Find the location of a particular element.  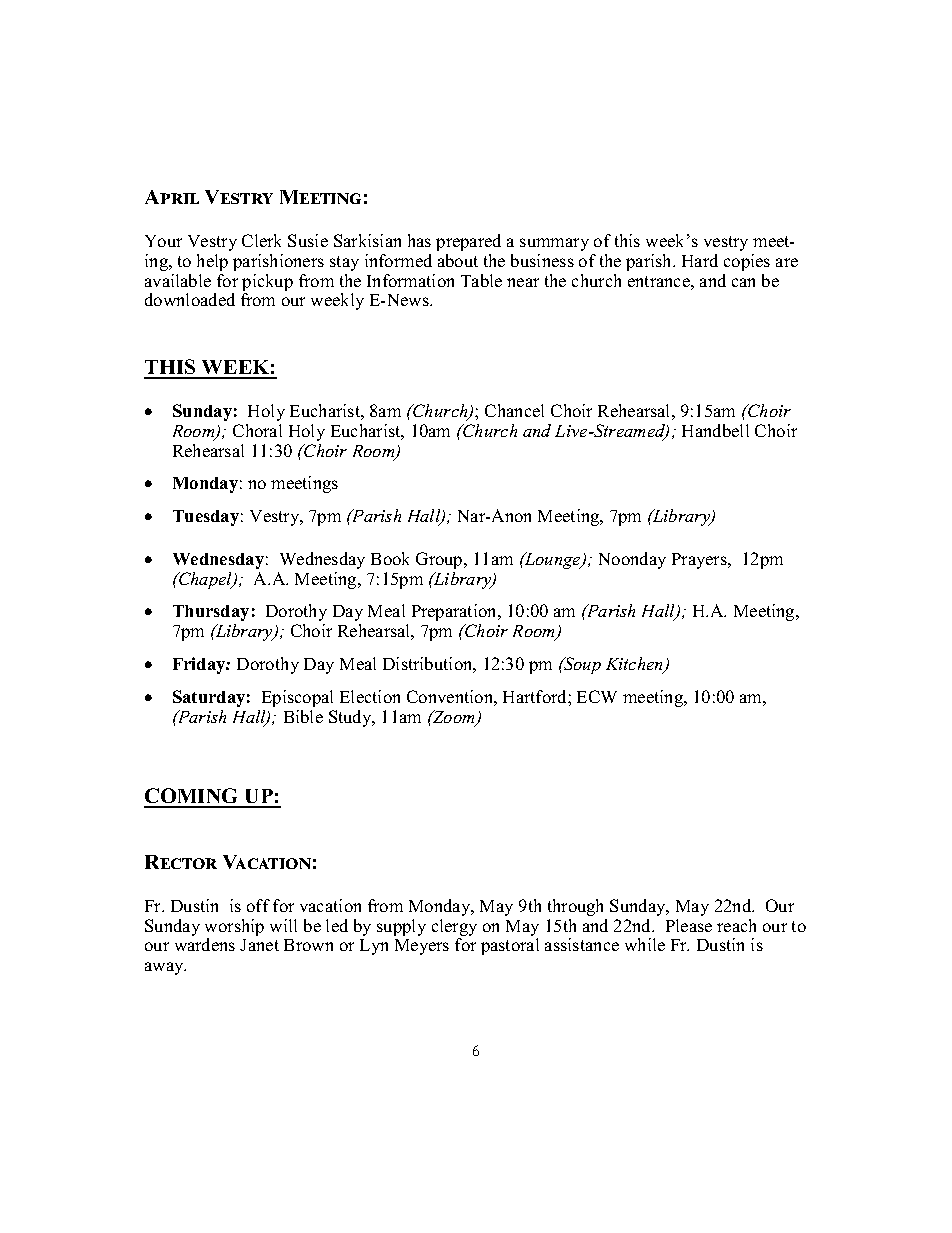

Prayers is located at coordinates (700, 561).
